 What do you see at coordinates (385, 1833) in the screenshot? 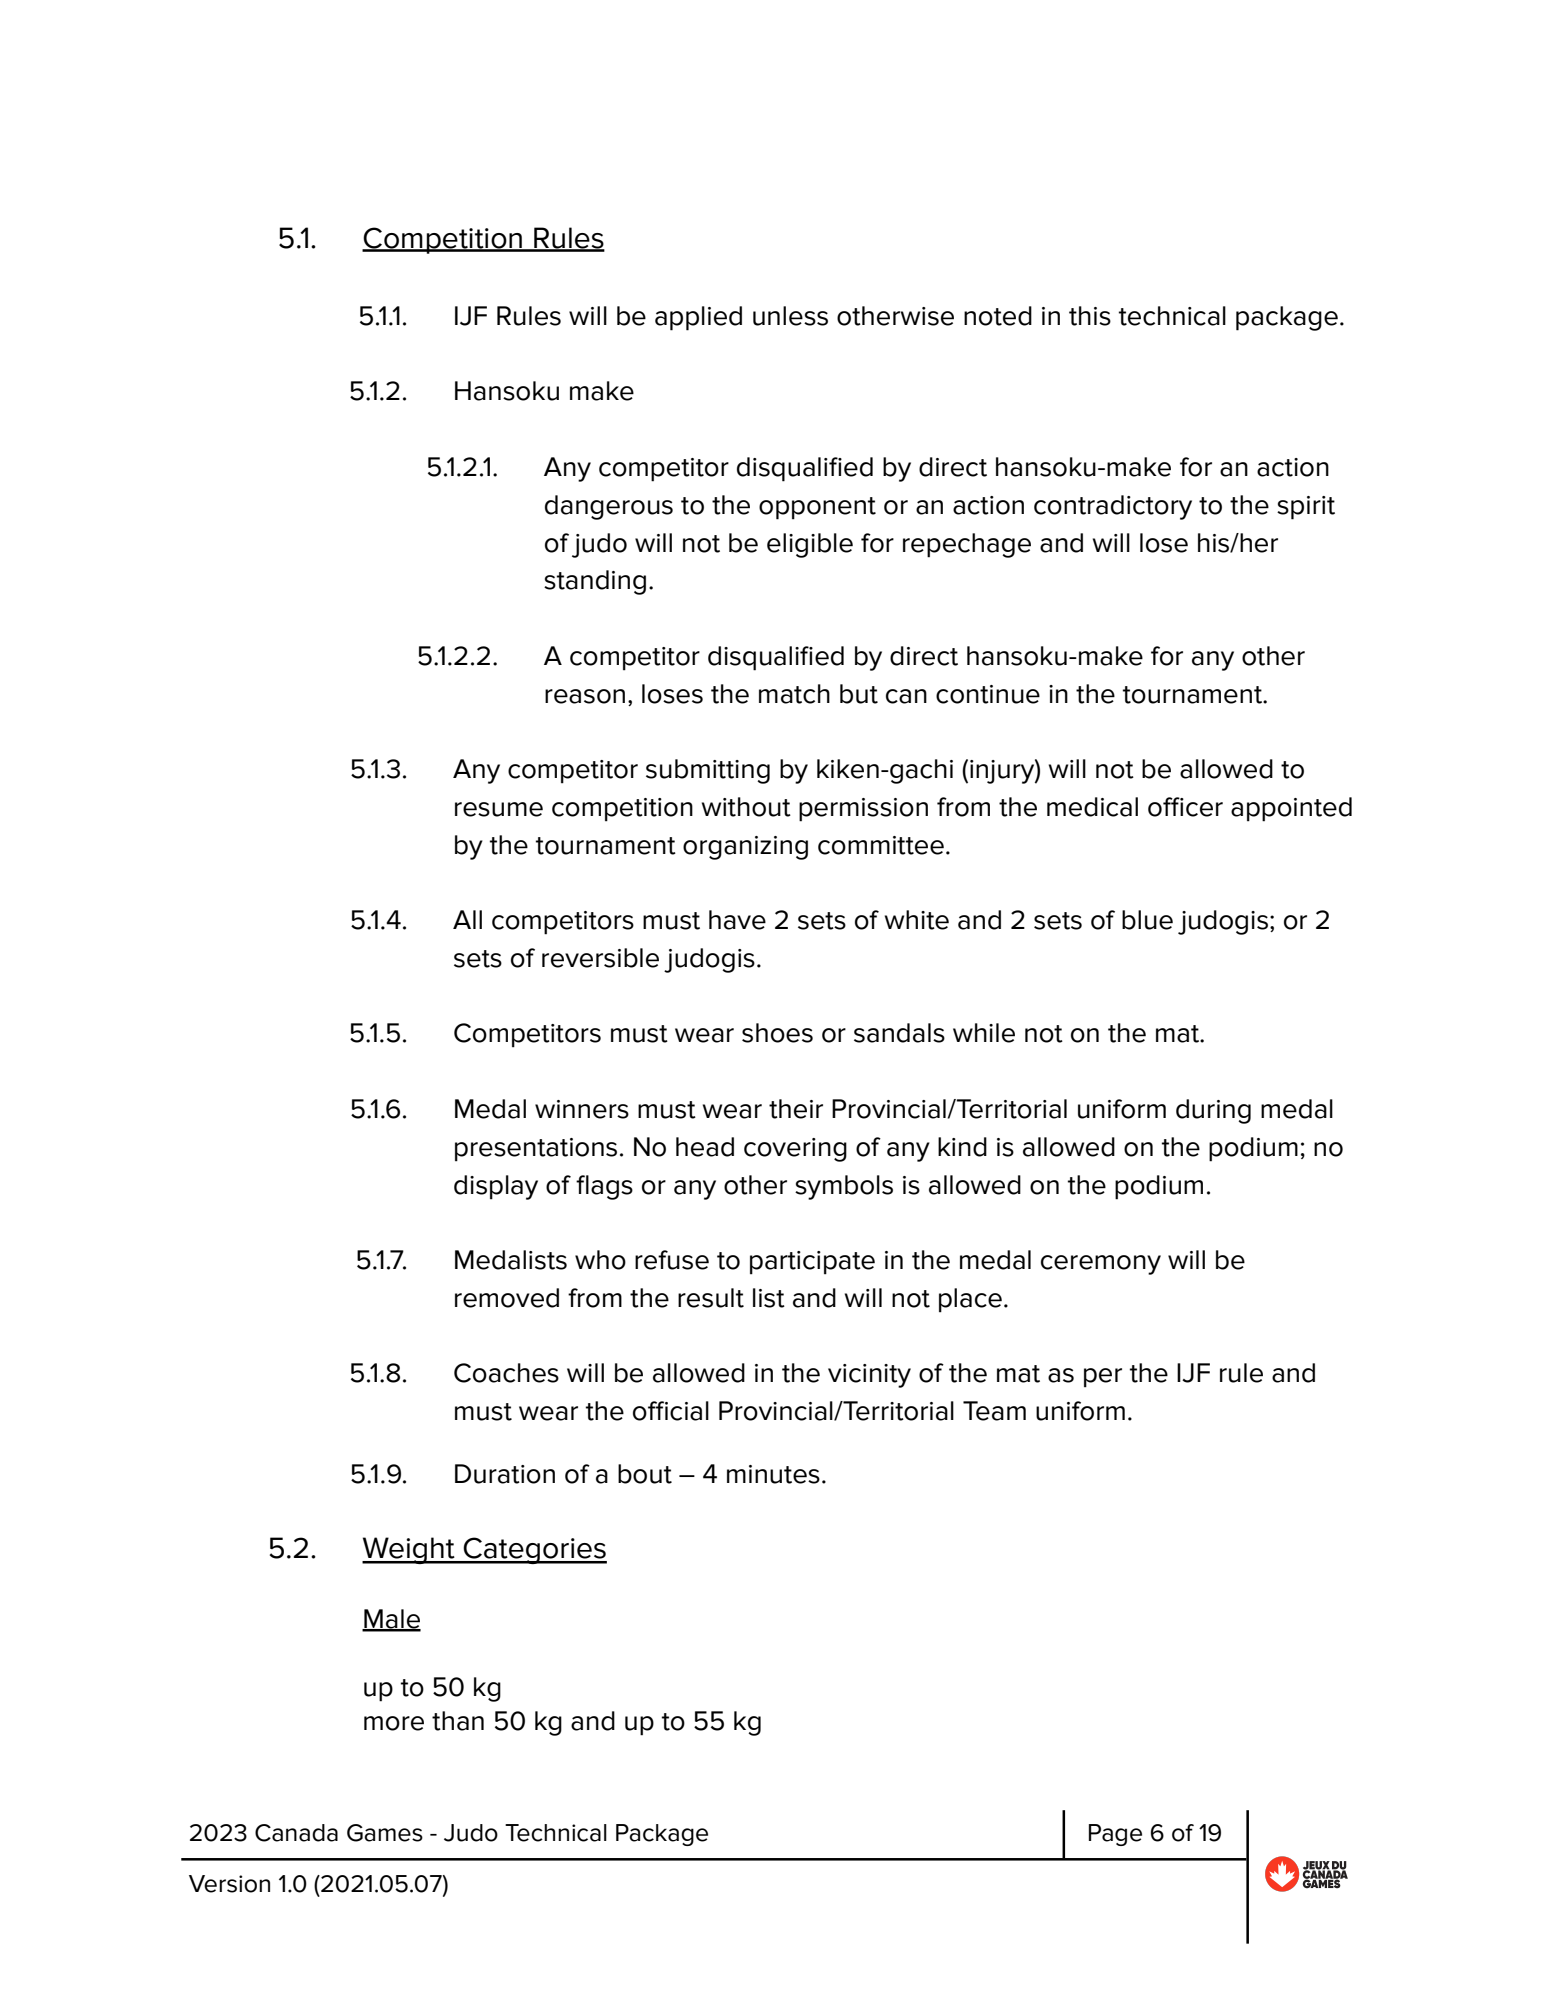
I see `Games` at bounding box center [385, 1833].
